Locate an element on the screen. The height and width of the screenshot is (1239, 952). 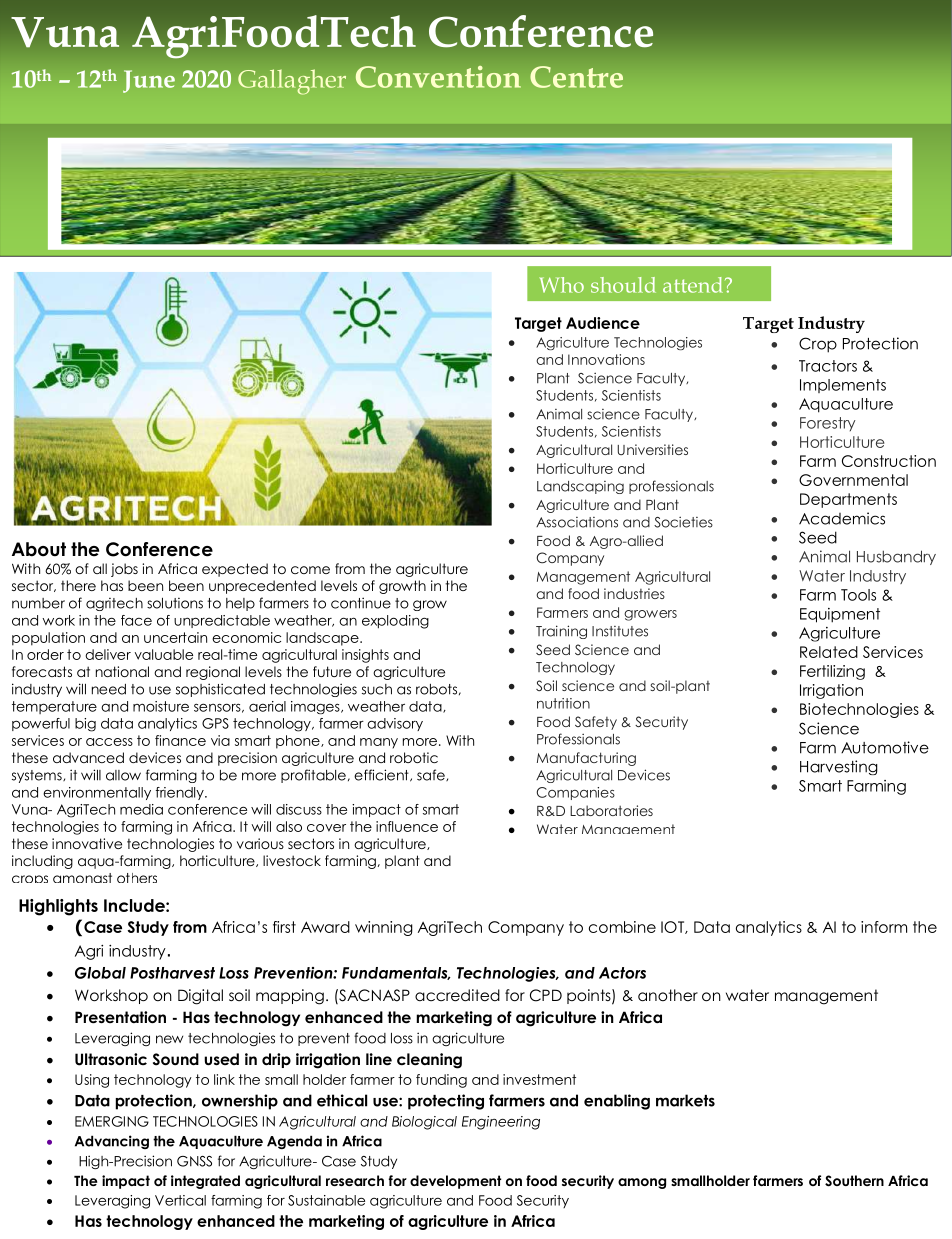
Related is located at coordinates (829, 652).
